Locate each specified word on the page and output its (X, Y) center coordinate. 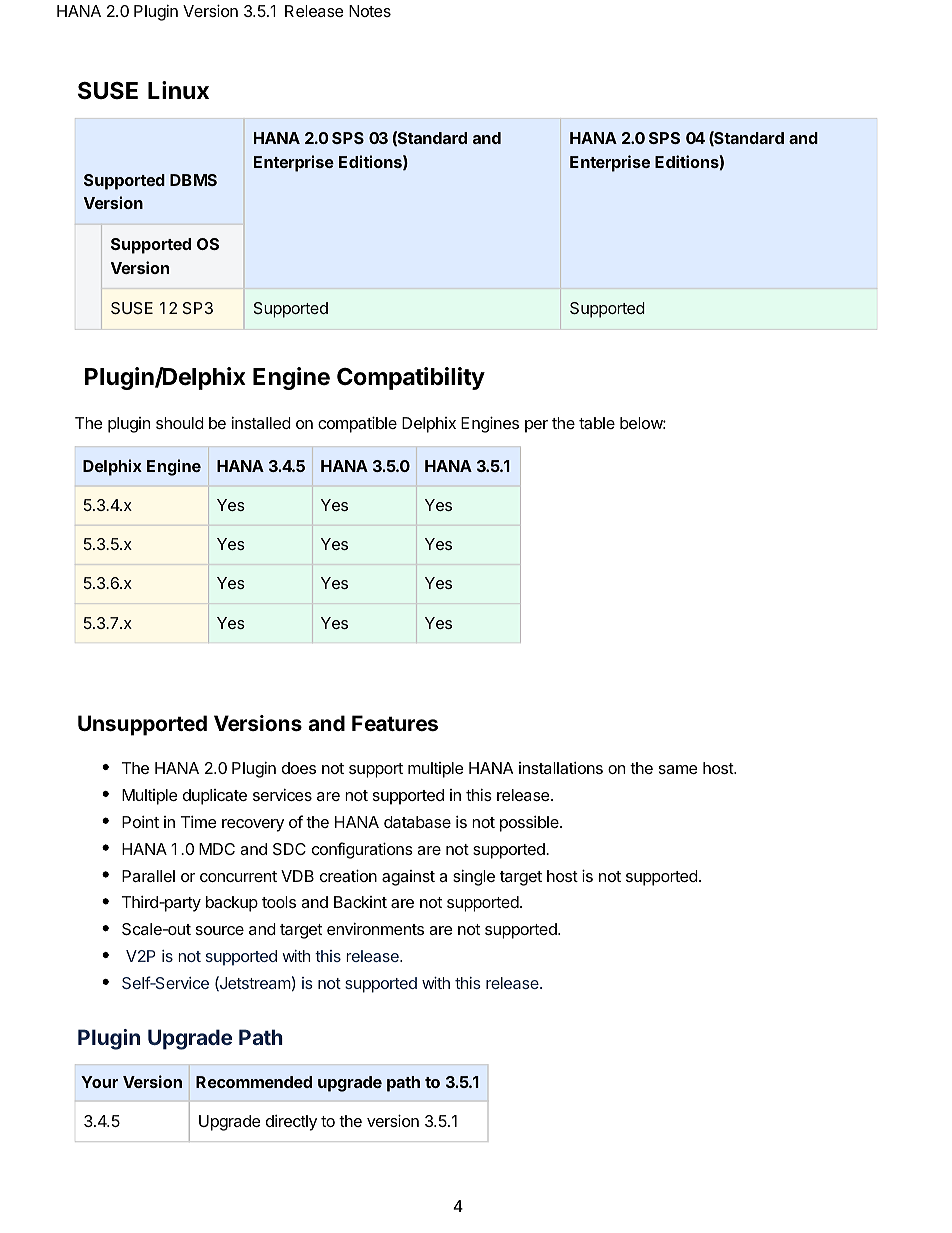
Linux (178, 90)
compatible (357, 424)
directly (291, 1123)
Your (99, 1082)
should (180, 423)
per (536, 426)
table (597, 423)
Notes (370, 11)
